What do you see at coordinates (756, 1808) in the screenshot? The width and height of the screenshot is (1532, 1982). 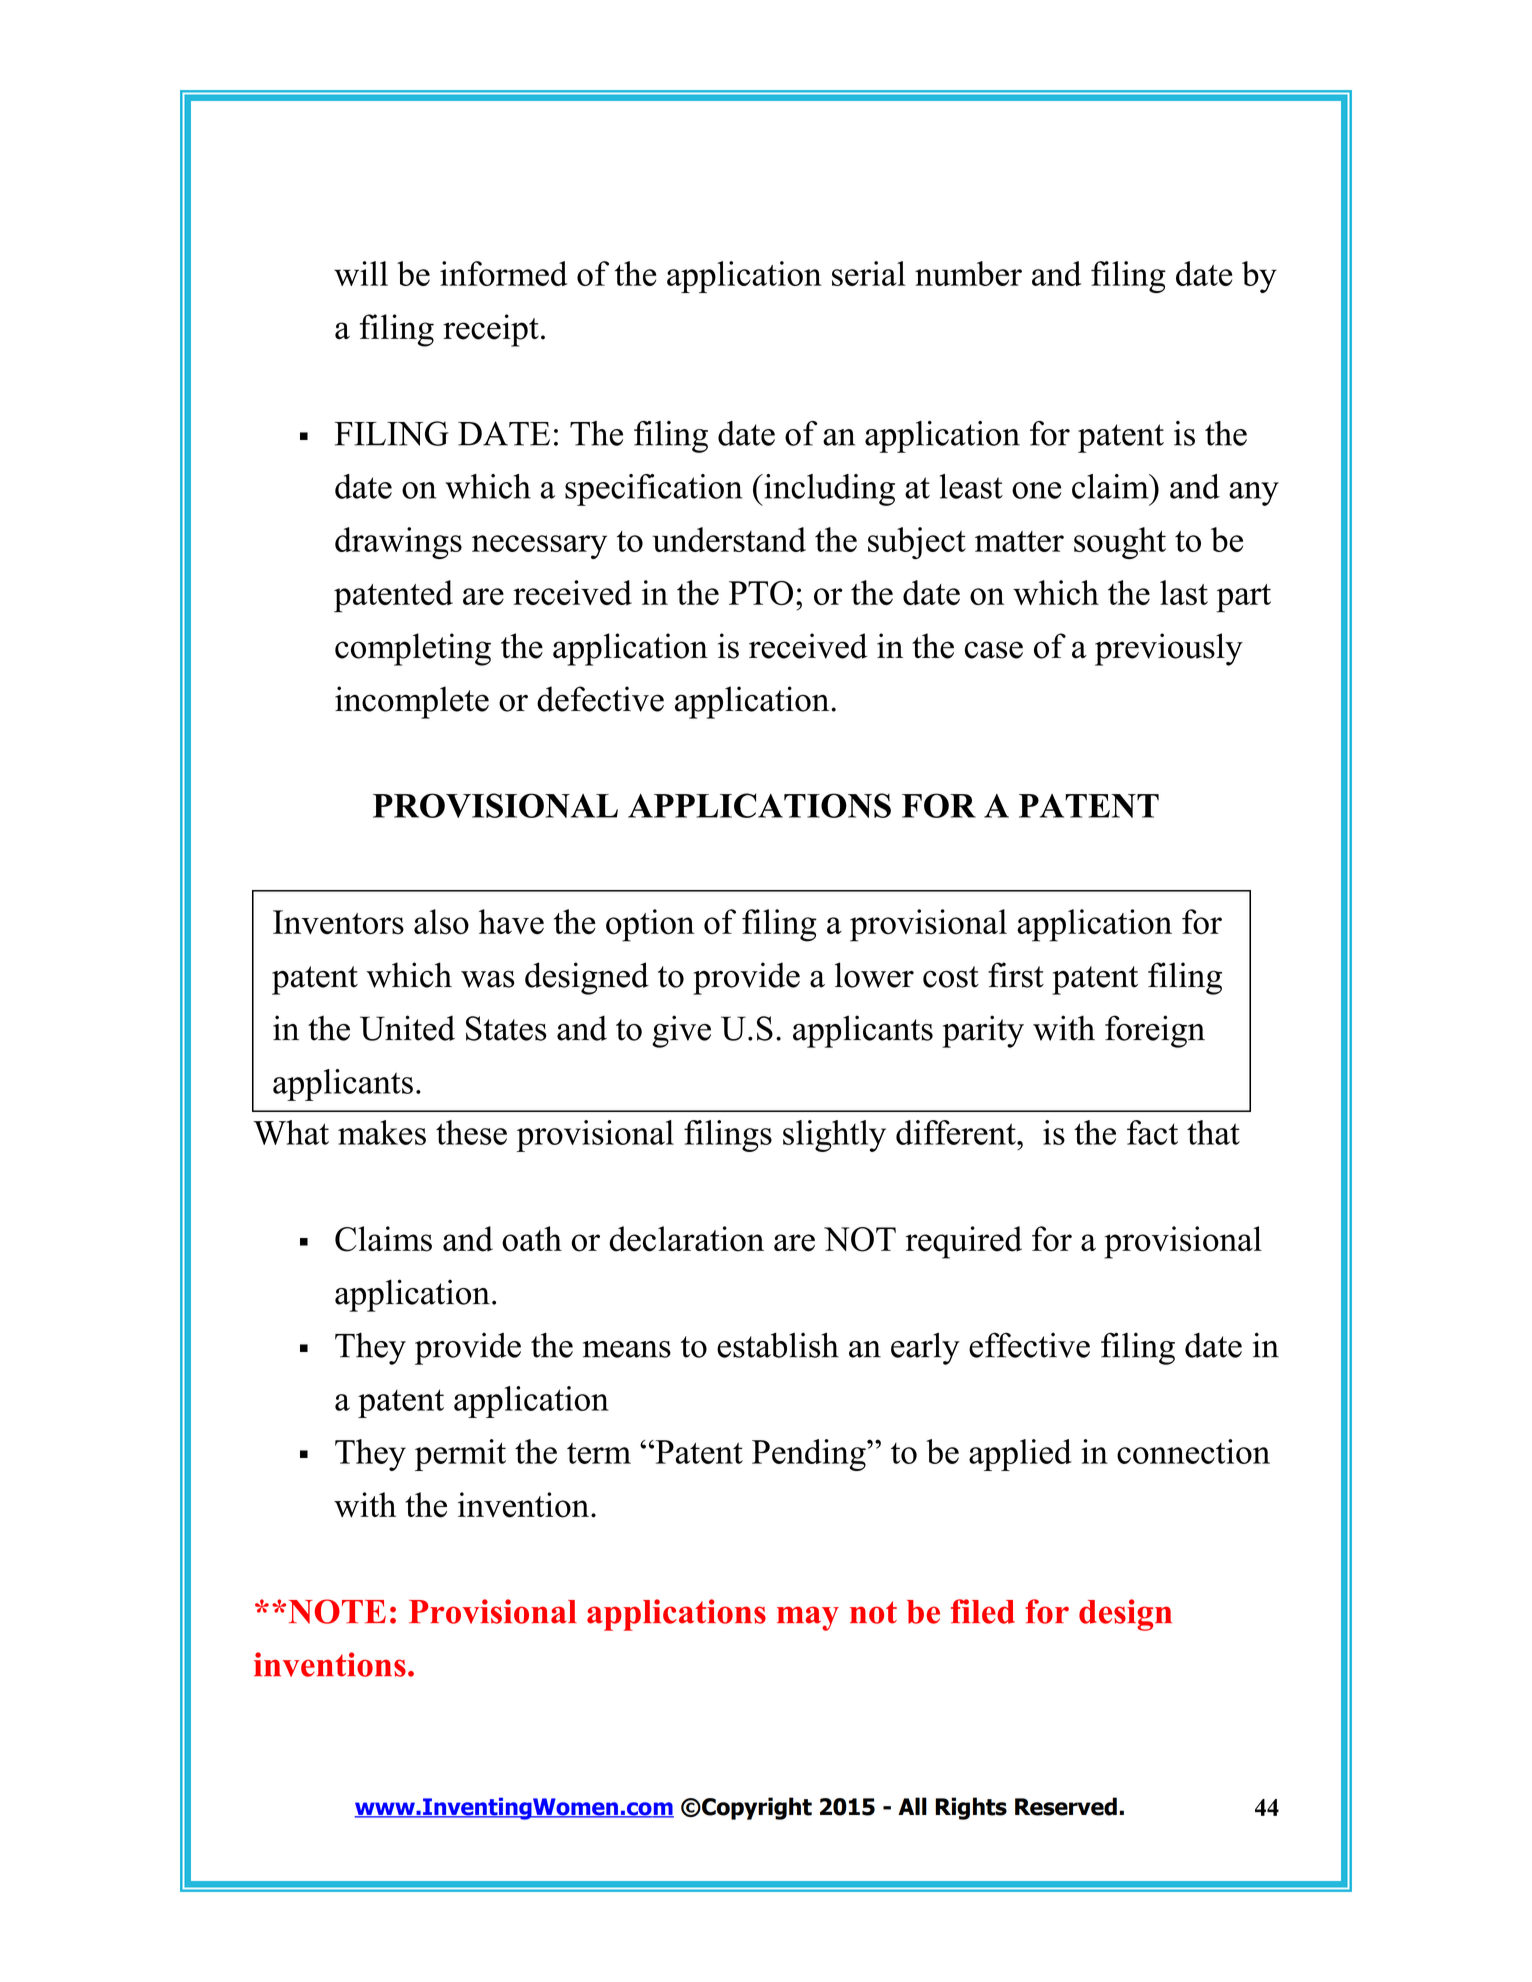 I see `Copyright` at bounding box center [756, 1808].
